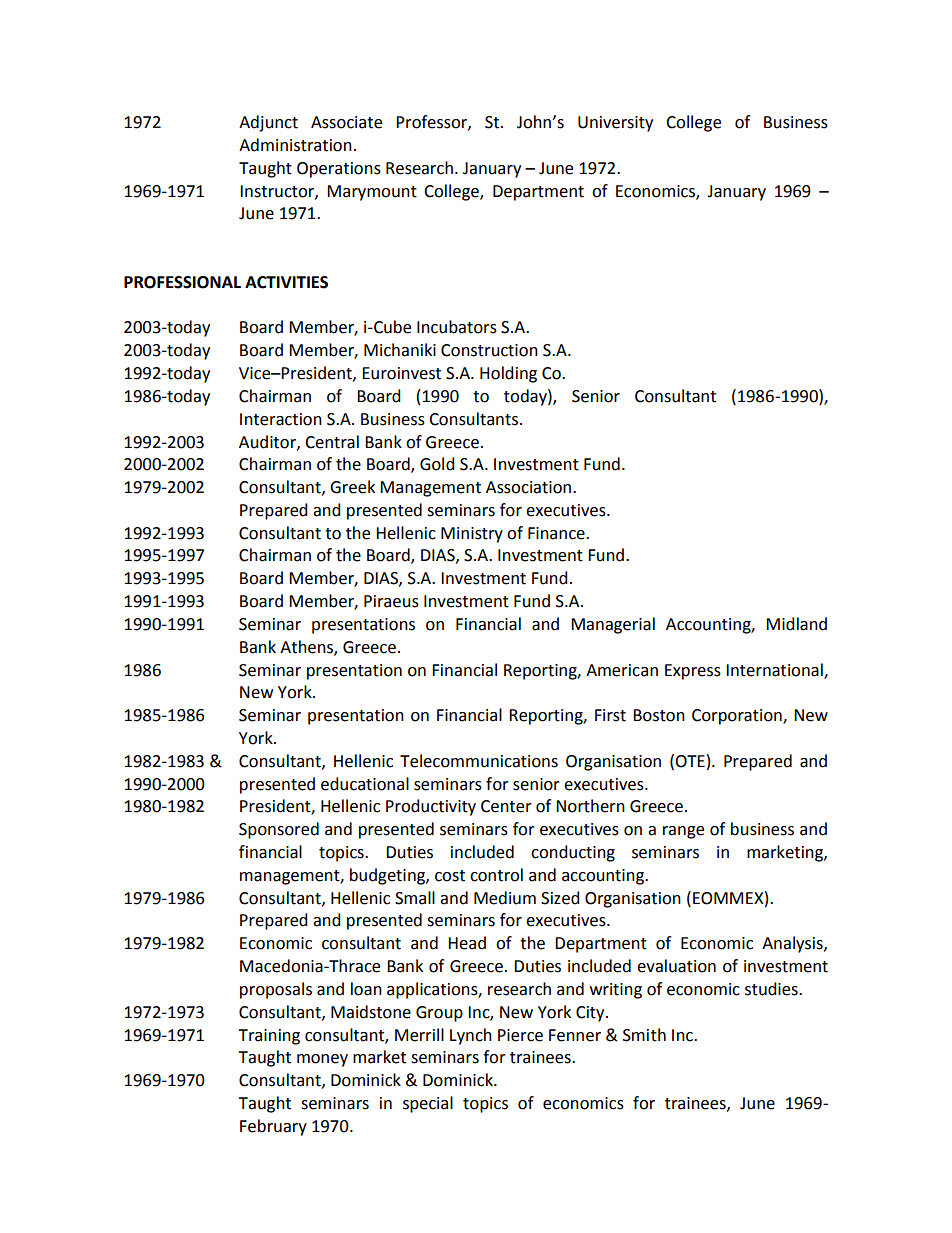 Image resolution: width=952 pixels, height=1233 pixels. What do you see at coordinates (286, 282) in the screenshot?
I see `ACTIVITIES` at bounding box center [286, 282].
